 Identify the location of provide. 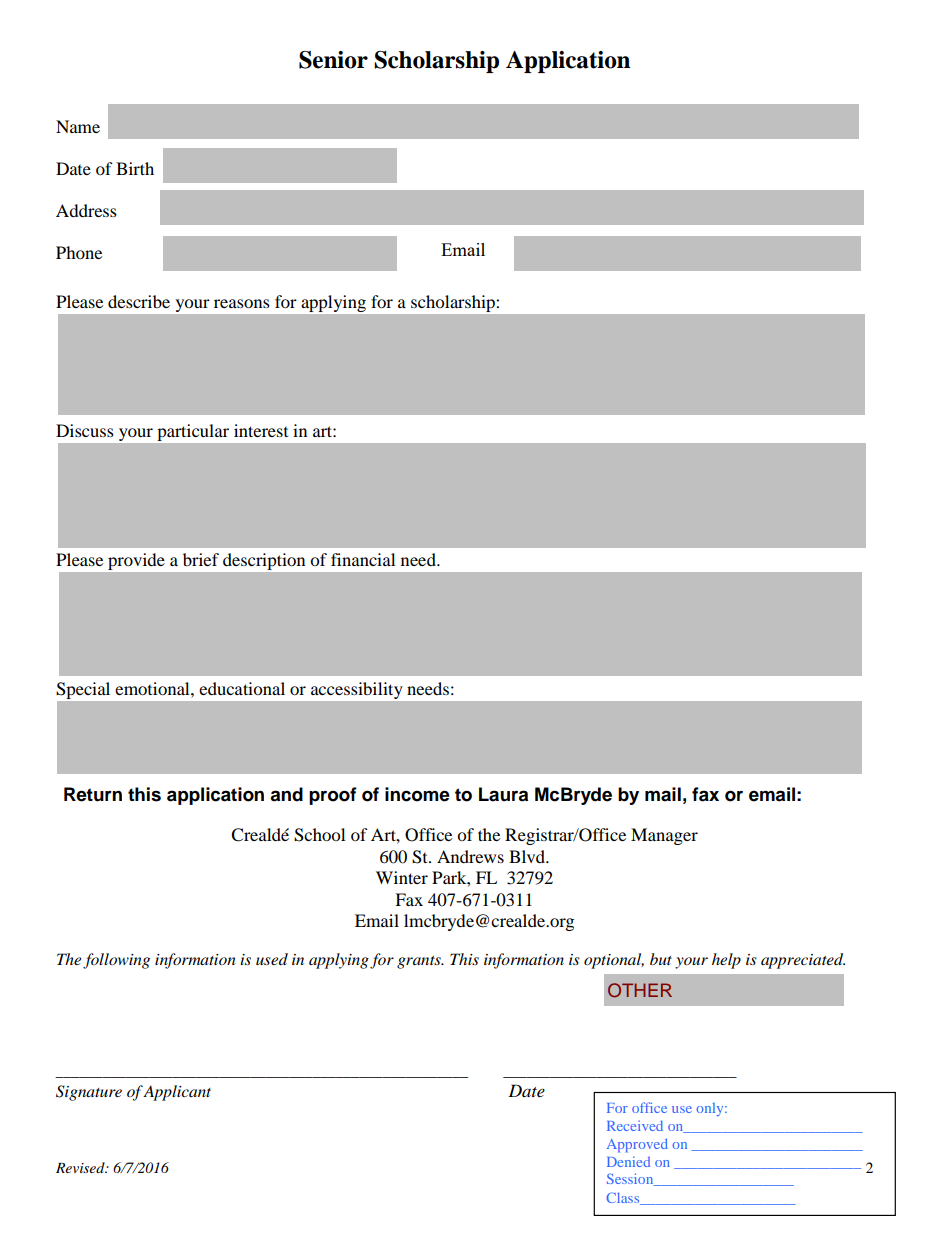
(136, 561).
